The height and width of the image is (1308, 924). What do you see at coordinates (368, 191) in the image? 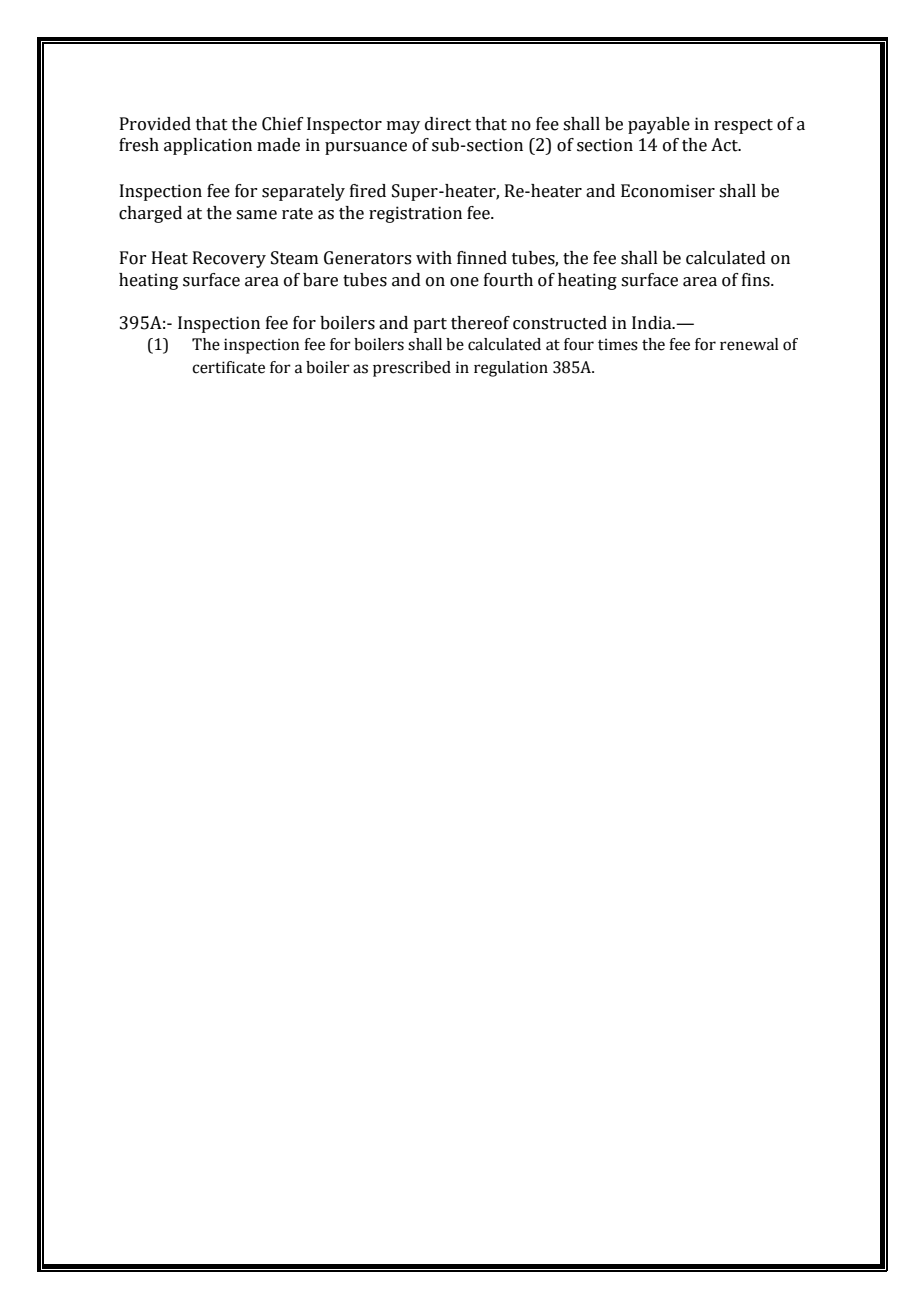
I see `fired` at bounding box center [368, 191].
